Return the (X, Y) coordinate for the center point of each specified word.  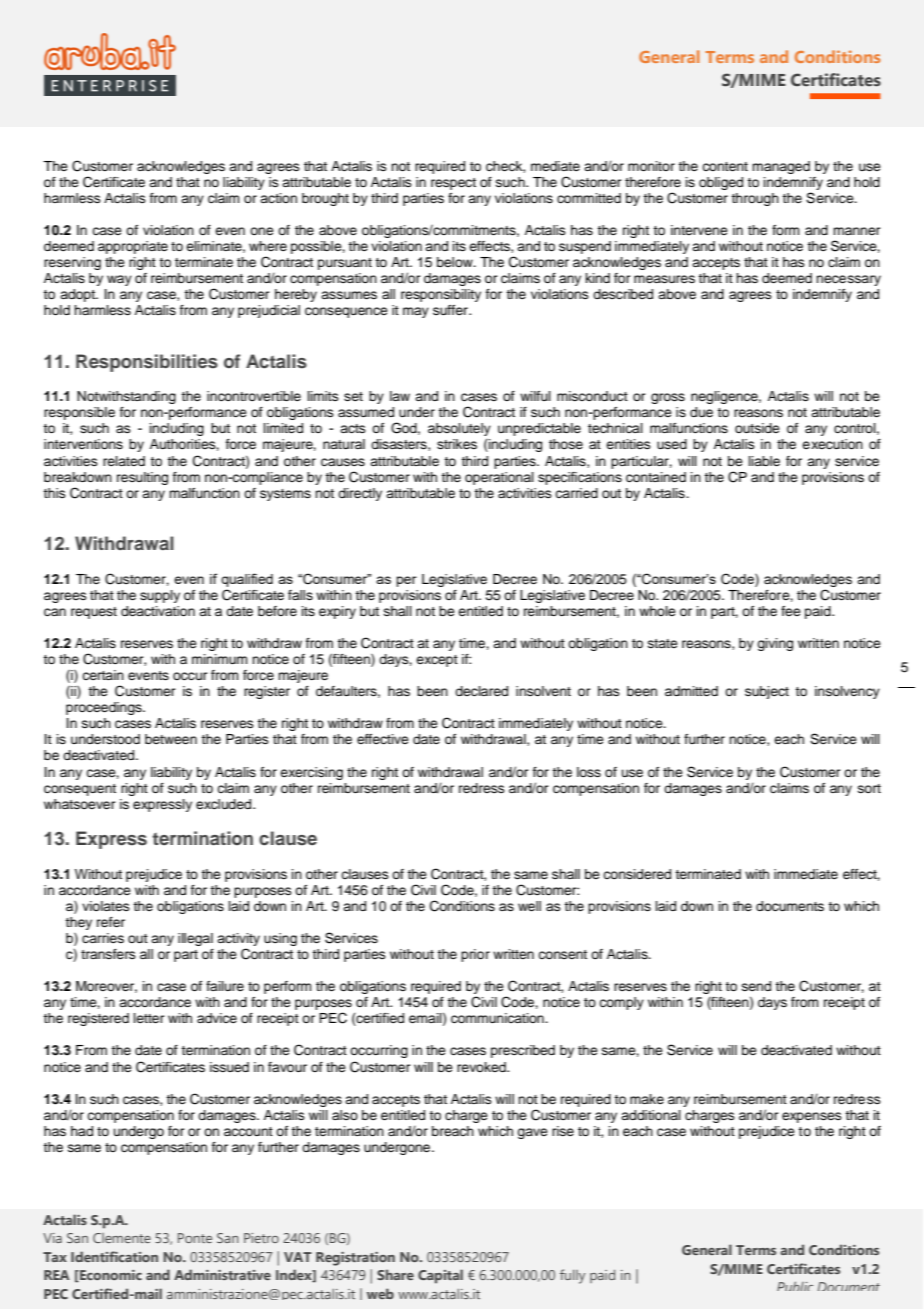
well (529, 906)
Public (795, 1286)
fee (791, 611)
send (756, 986)
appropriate (133, 247)
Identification (114, 1256)
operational (499, 478)
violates (106, 906)
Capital (440, 1276)
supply (160, 596)
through (755, 199)
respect (453, 184)
